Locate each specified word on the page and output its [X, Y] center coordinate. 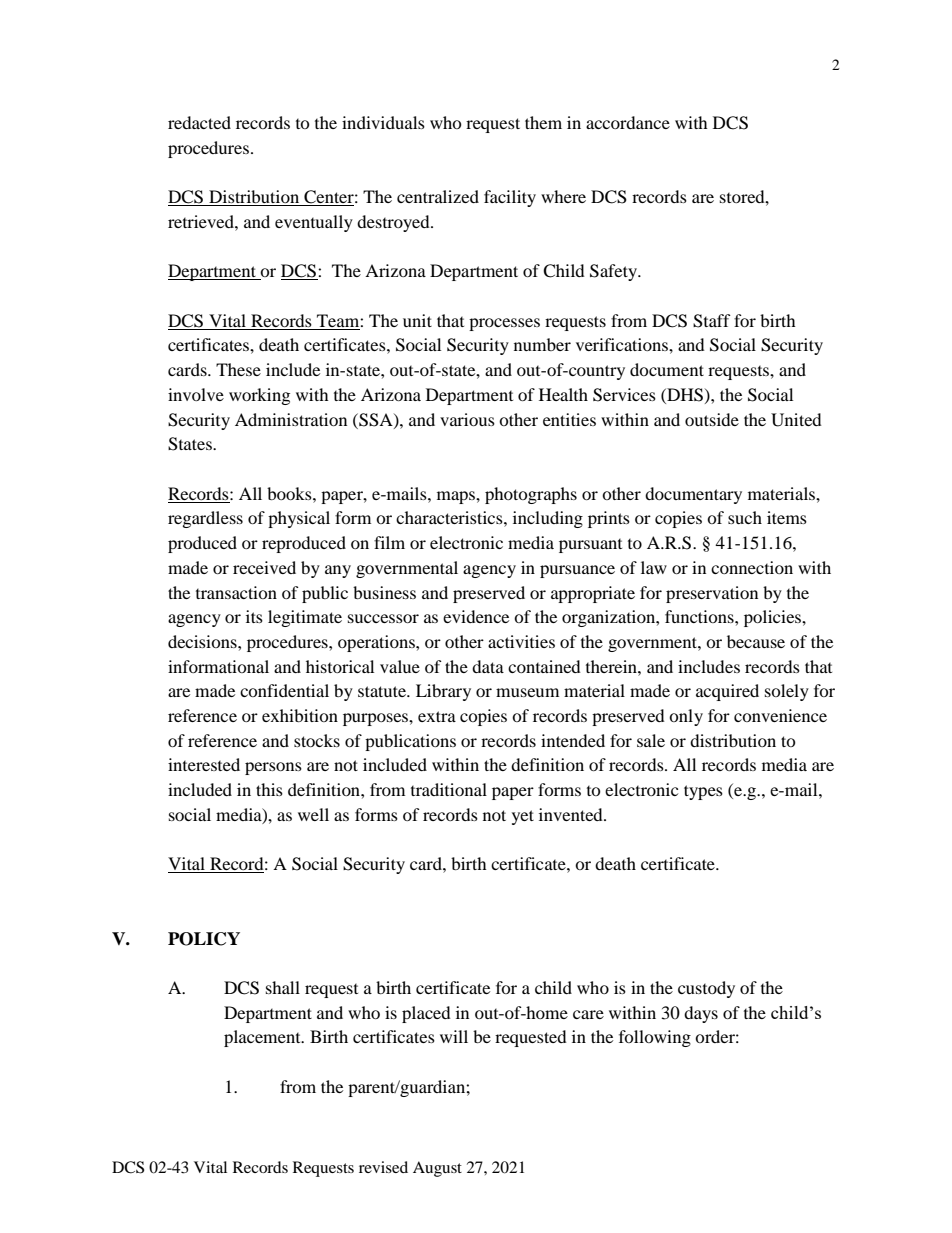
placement [263, 1038]
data [488, 666]
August [437, 1169]
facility [510, 198]
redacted [199, 122]
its [254, 616]
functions [700, 616]
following [655, 1038]
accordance [628, 122]
